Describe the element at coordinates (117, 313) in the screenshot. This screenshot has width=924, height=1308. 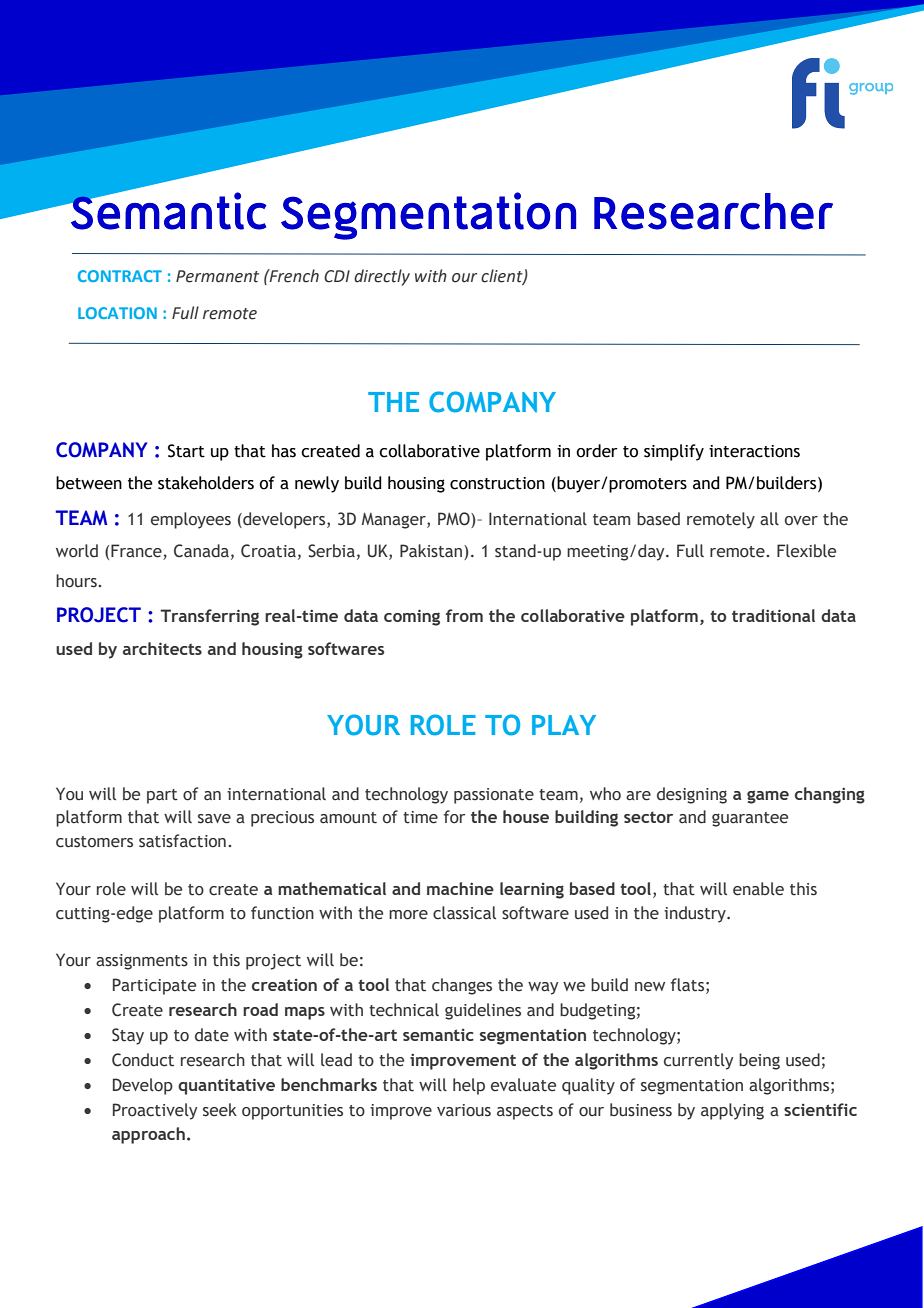
I see `LOCATION` at that location.
